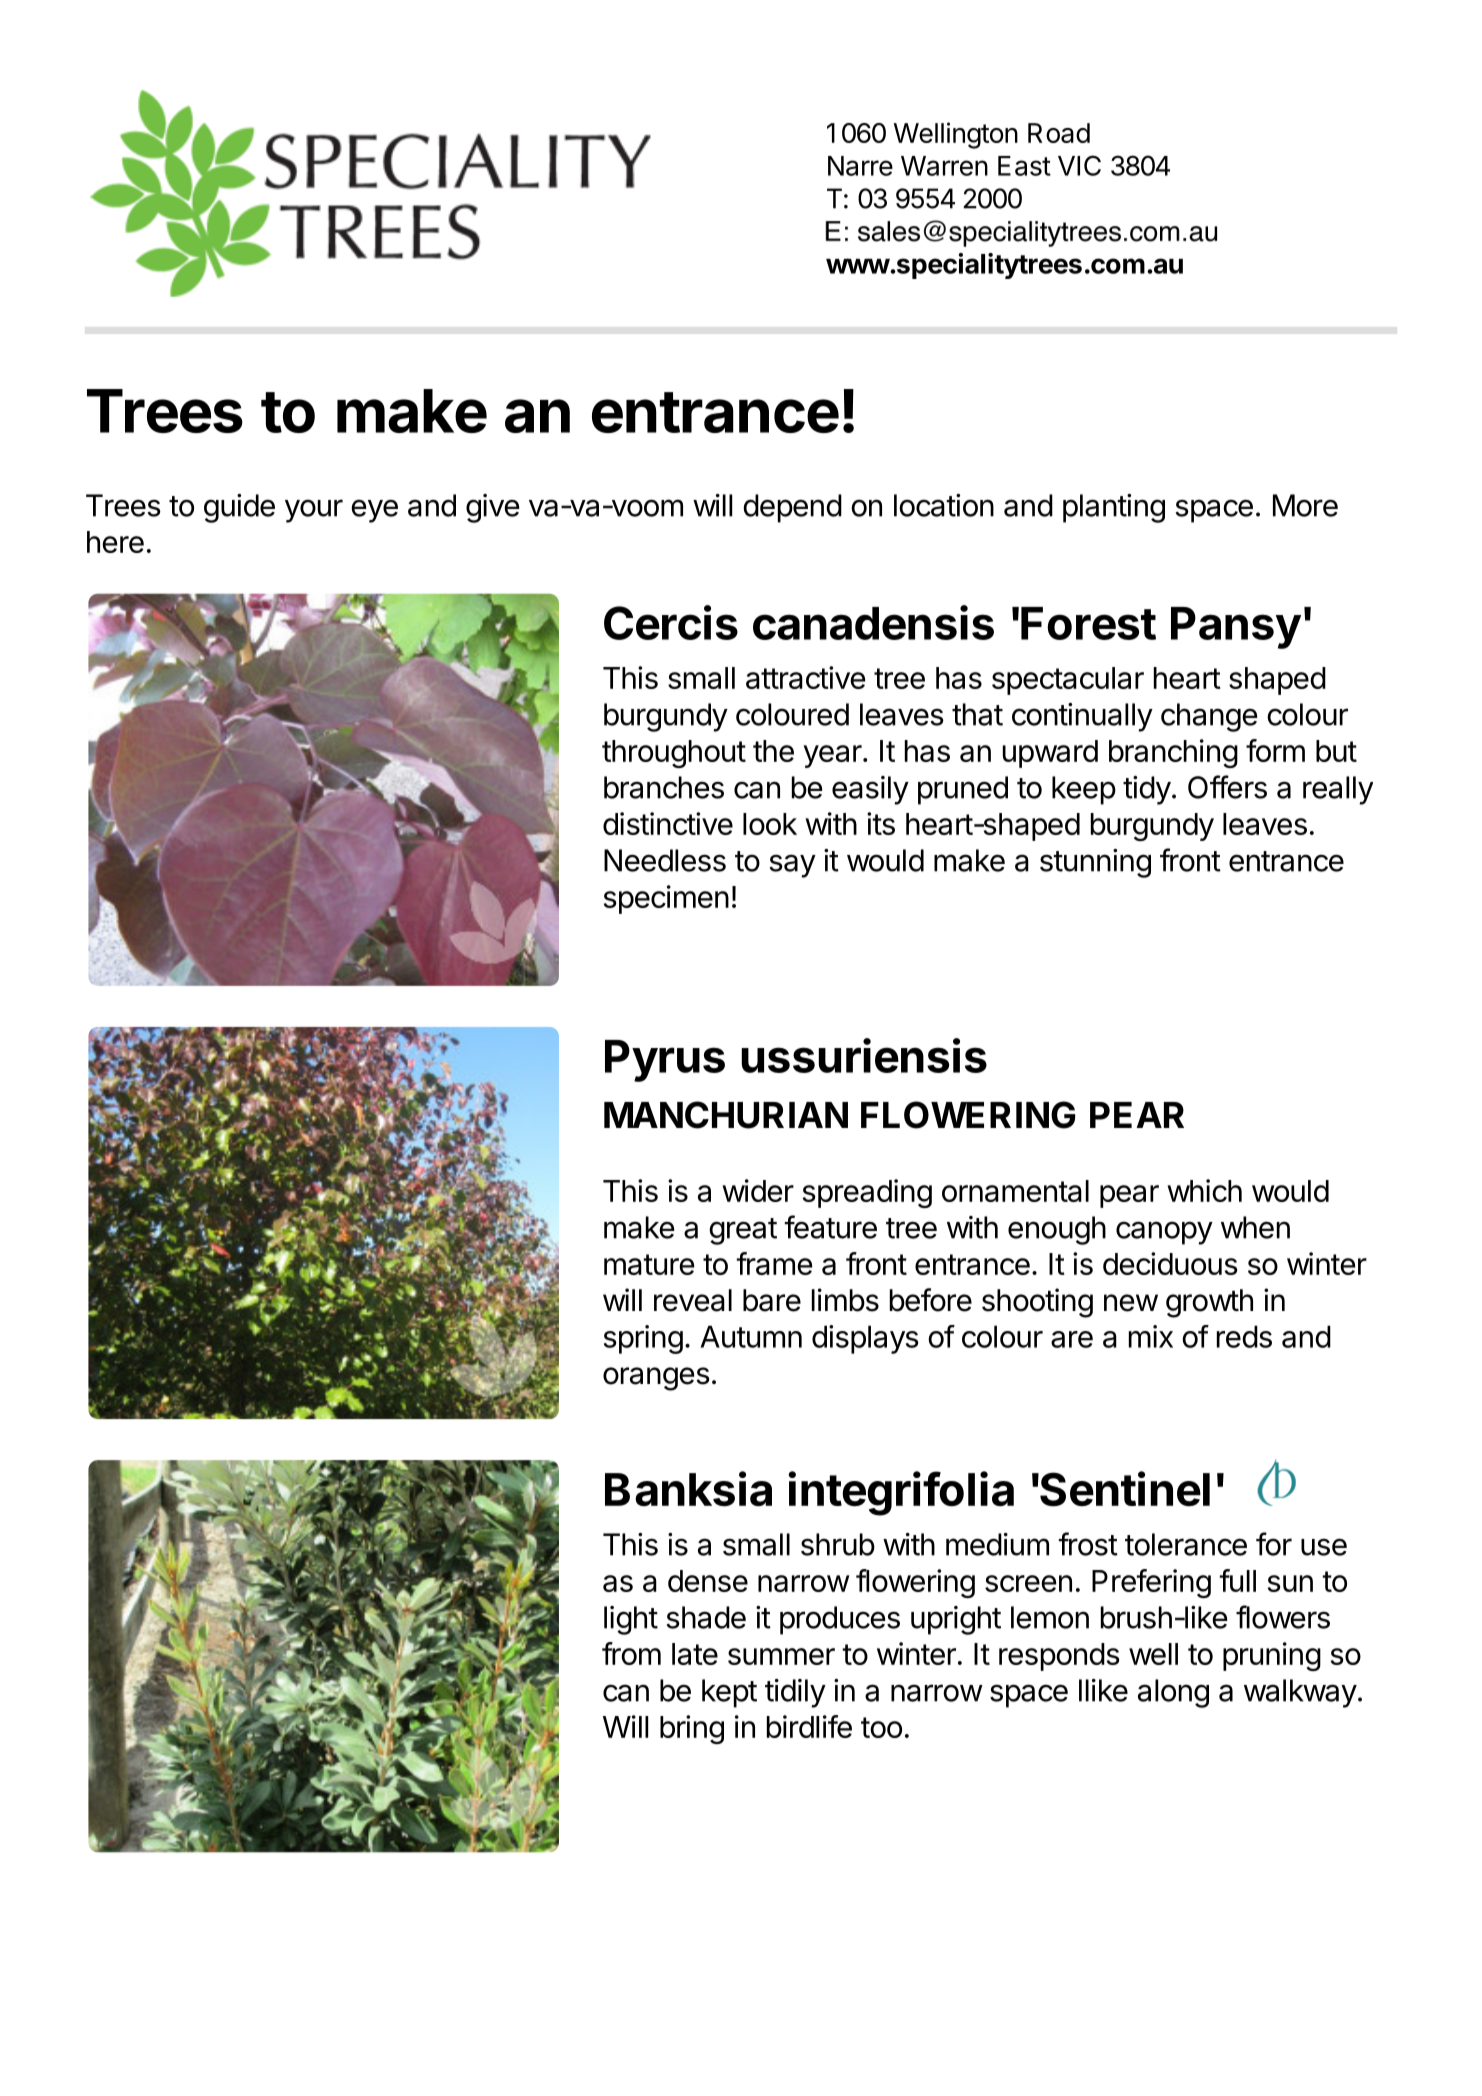 This screenshot has height=2096, width=1482. I want to click on your, so click(314, 511).
